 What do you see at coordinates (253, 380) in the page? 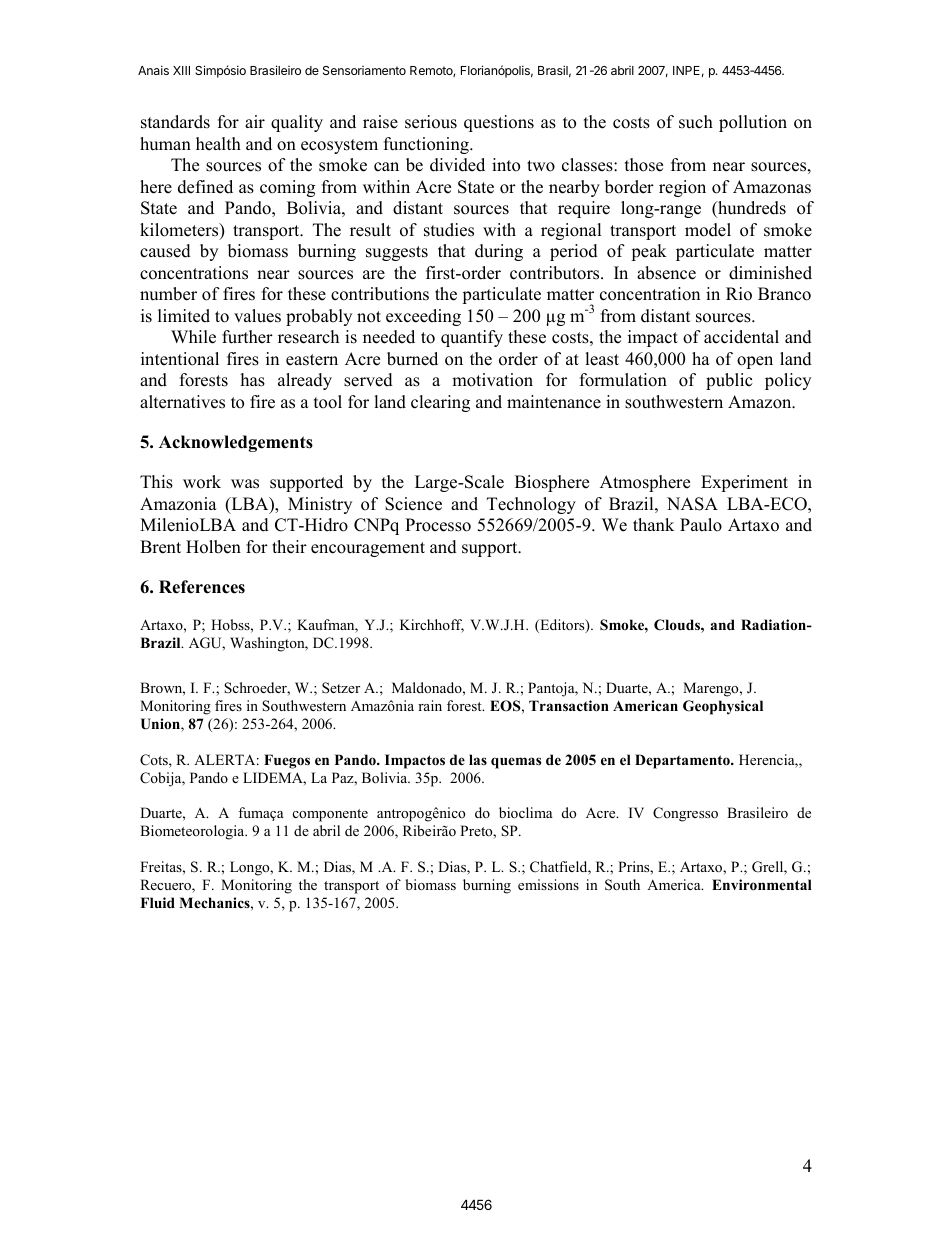
I see `has` at bounding box center [253, 380].
